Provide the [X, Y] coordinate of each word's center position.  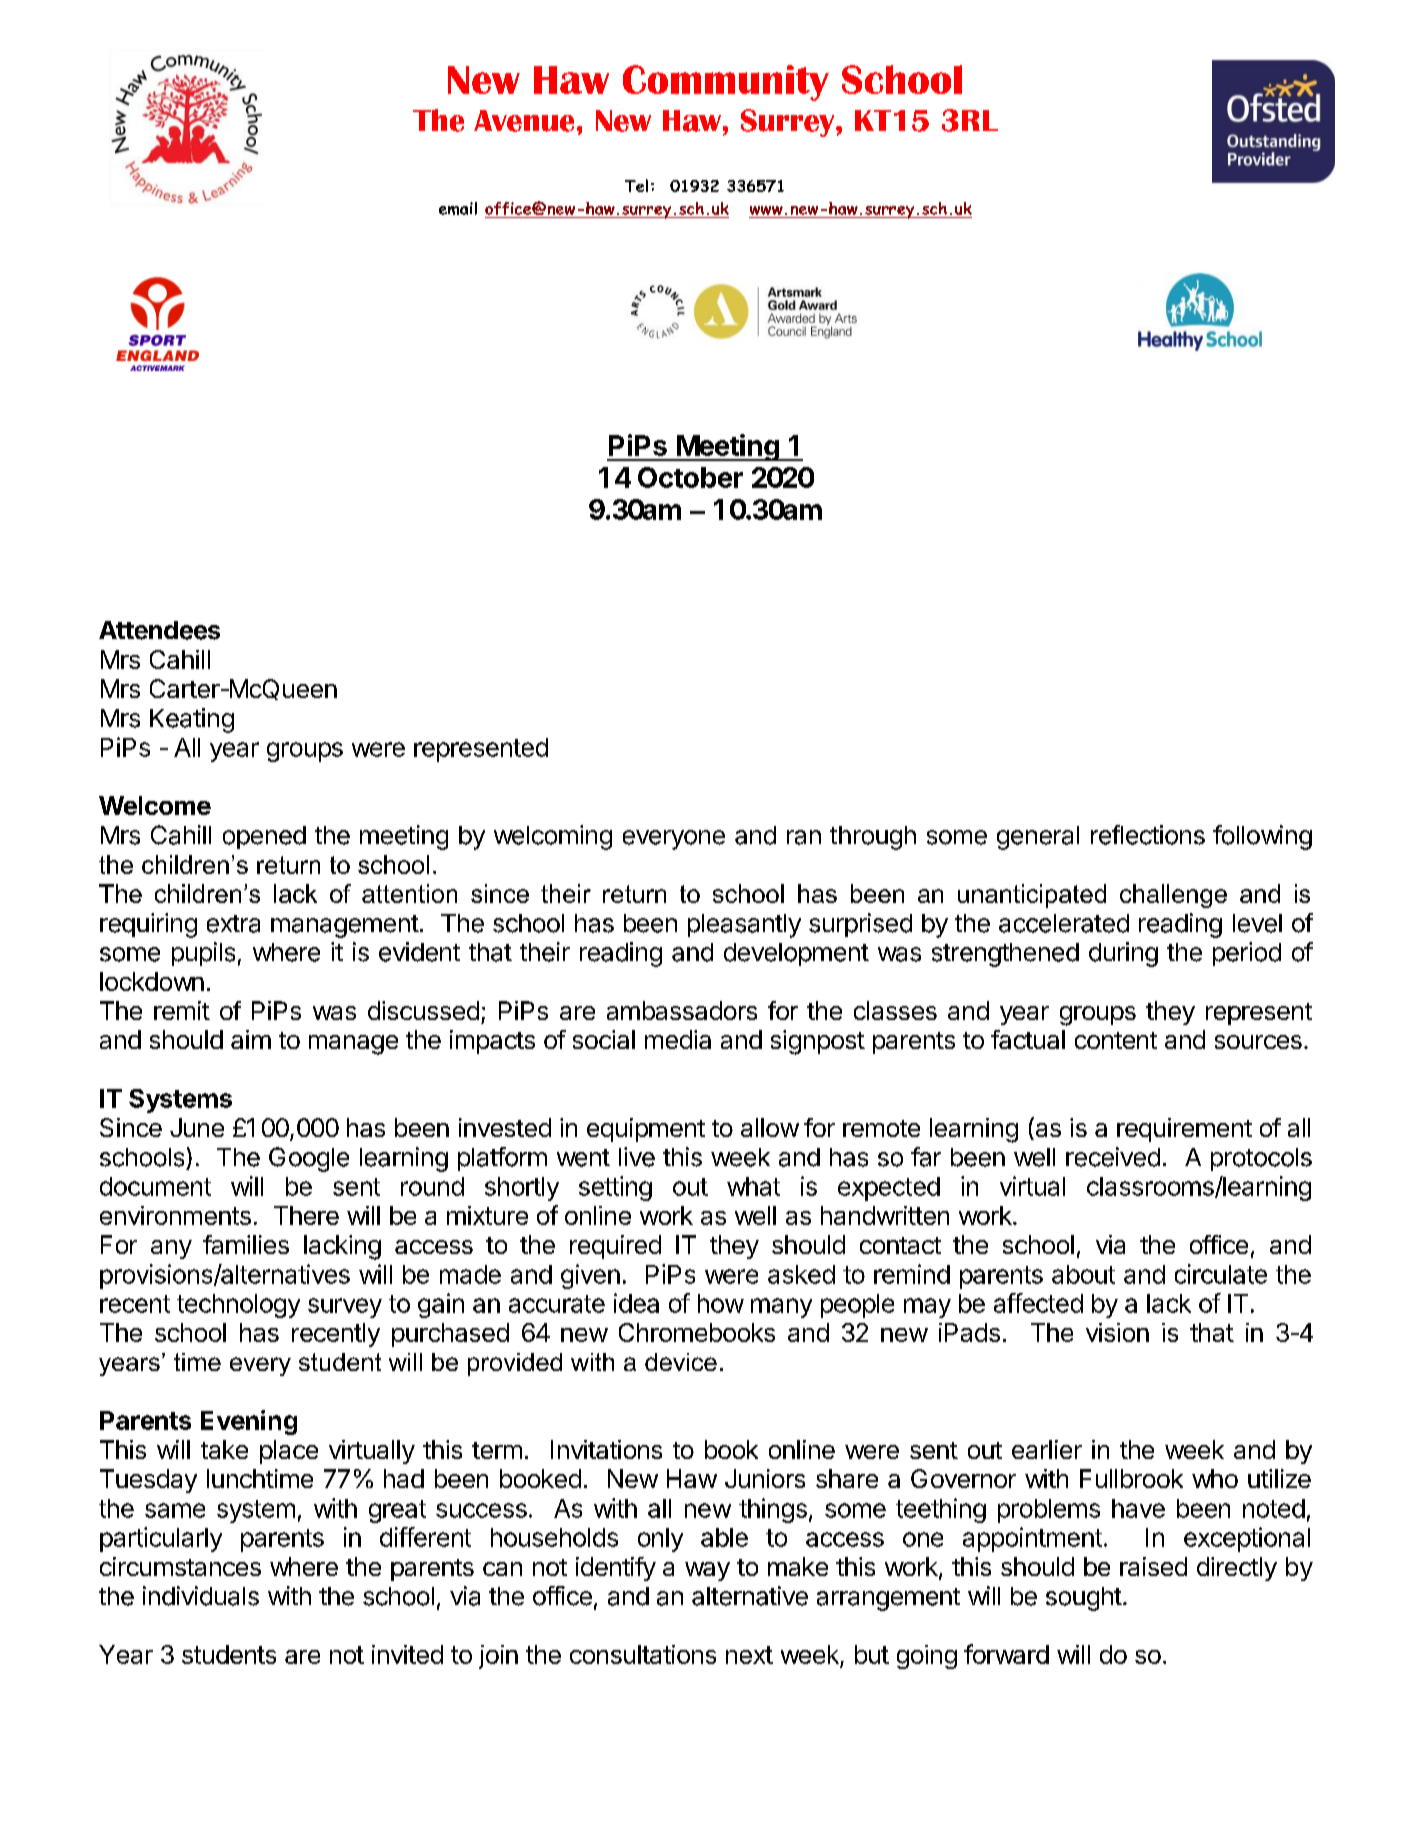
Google [309, 1159]
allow [770, 1127]
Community [726, 83]
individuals [201, 1596]
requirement [1184, 1130]
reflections [1148, 835]
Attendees [159, 630]
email [458, 208]
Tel [636, 185]
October [690, 477]
